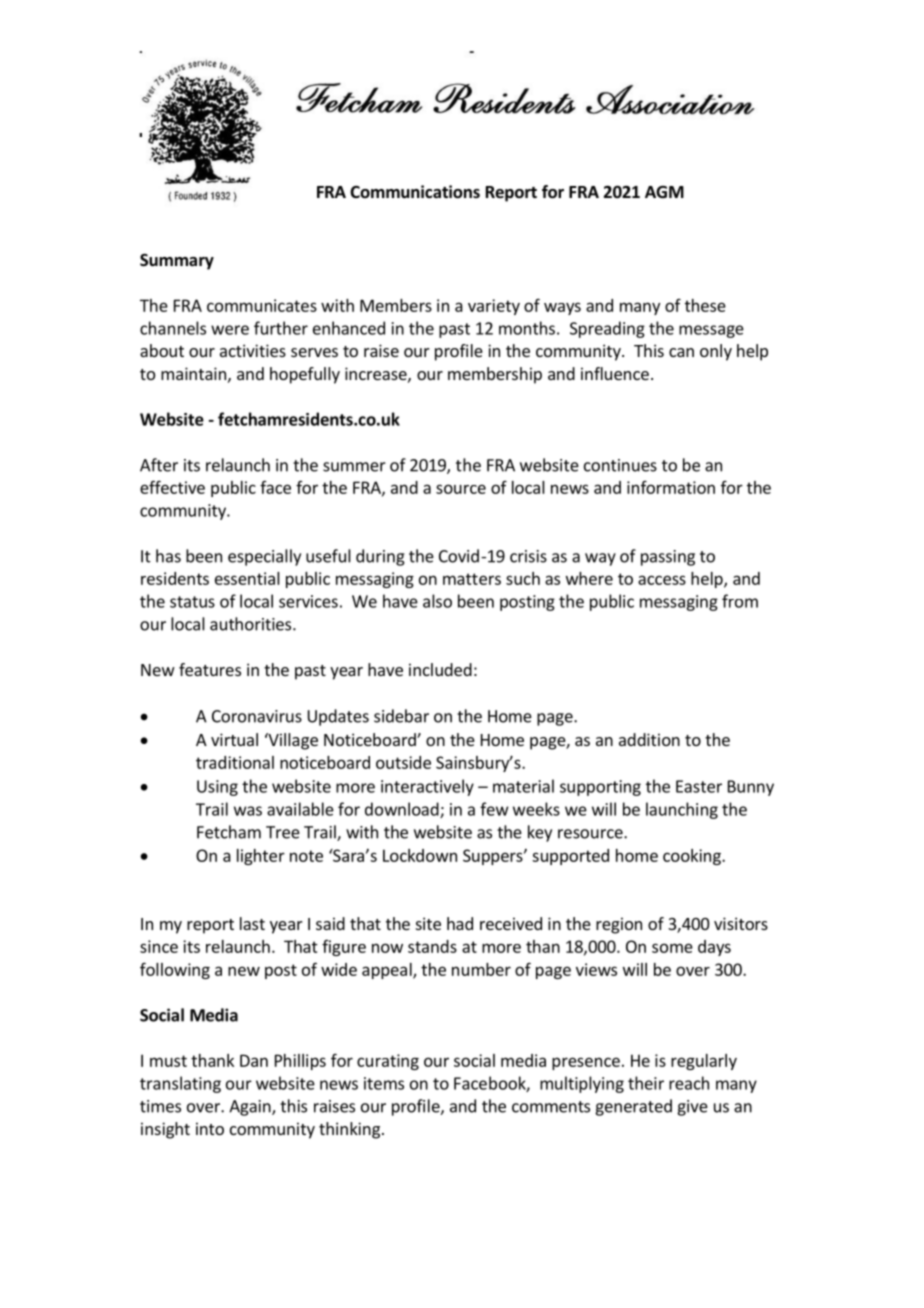 The width and height of the screenshot is (924, 1308). What do you see at coordinates (692, 1108) in the screenshot?
I see `give` at bounding box center [692, 1108].
